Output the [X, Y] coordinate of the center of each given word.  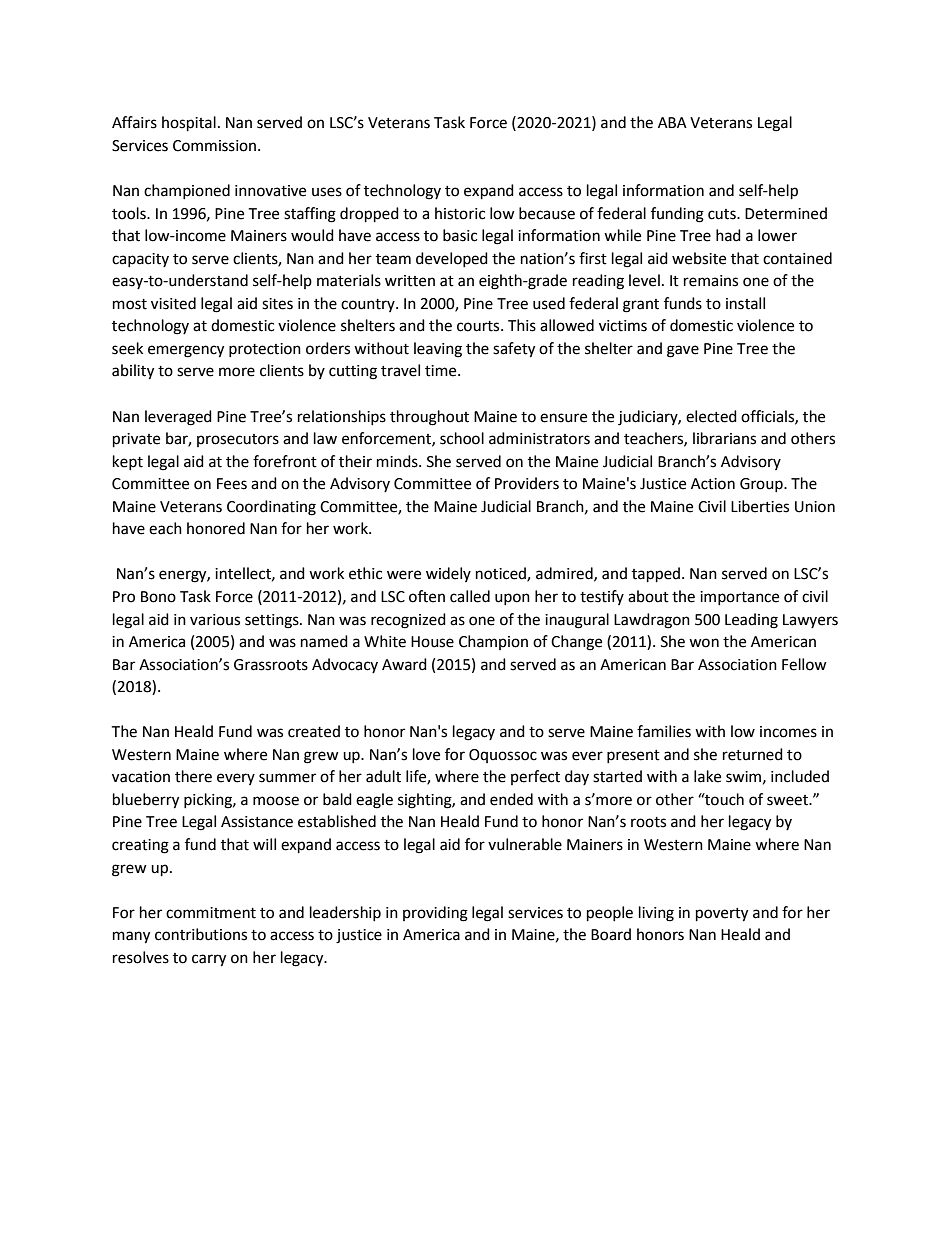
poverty [722, 915]
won [704, 643]
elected [711, 416]
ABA [672, 122]
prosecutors [238, 440]
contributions [201, 934]
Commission [216, 146]
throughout [429, 418]
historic [460, 213]
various [215, 620]
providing [435, 914]
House [432, 642]
